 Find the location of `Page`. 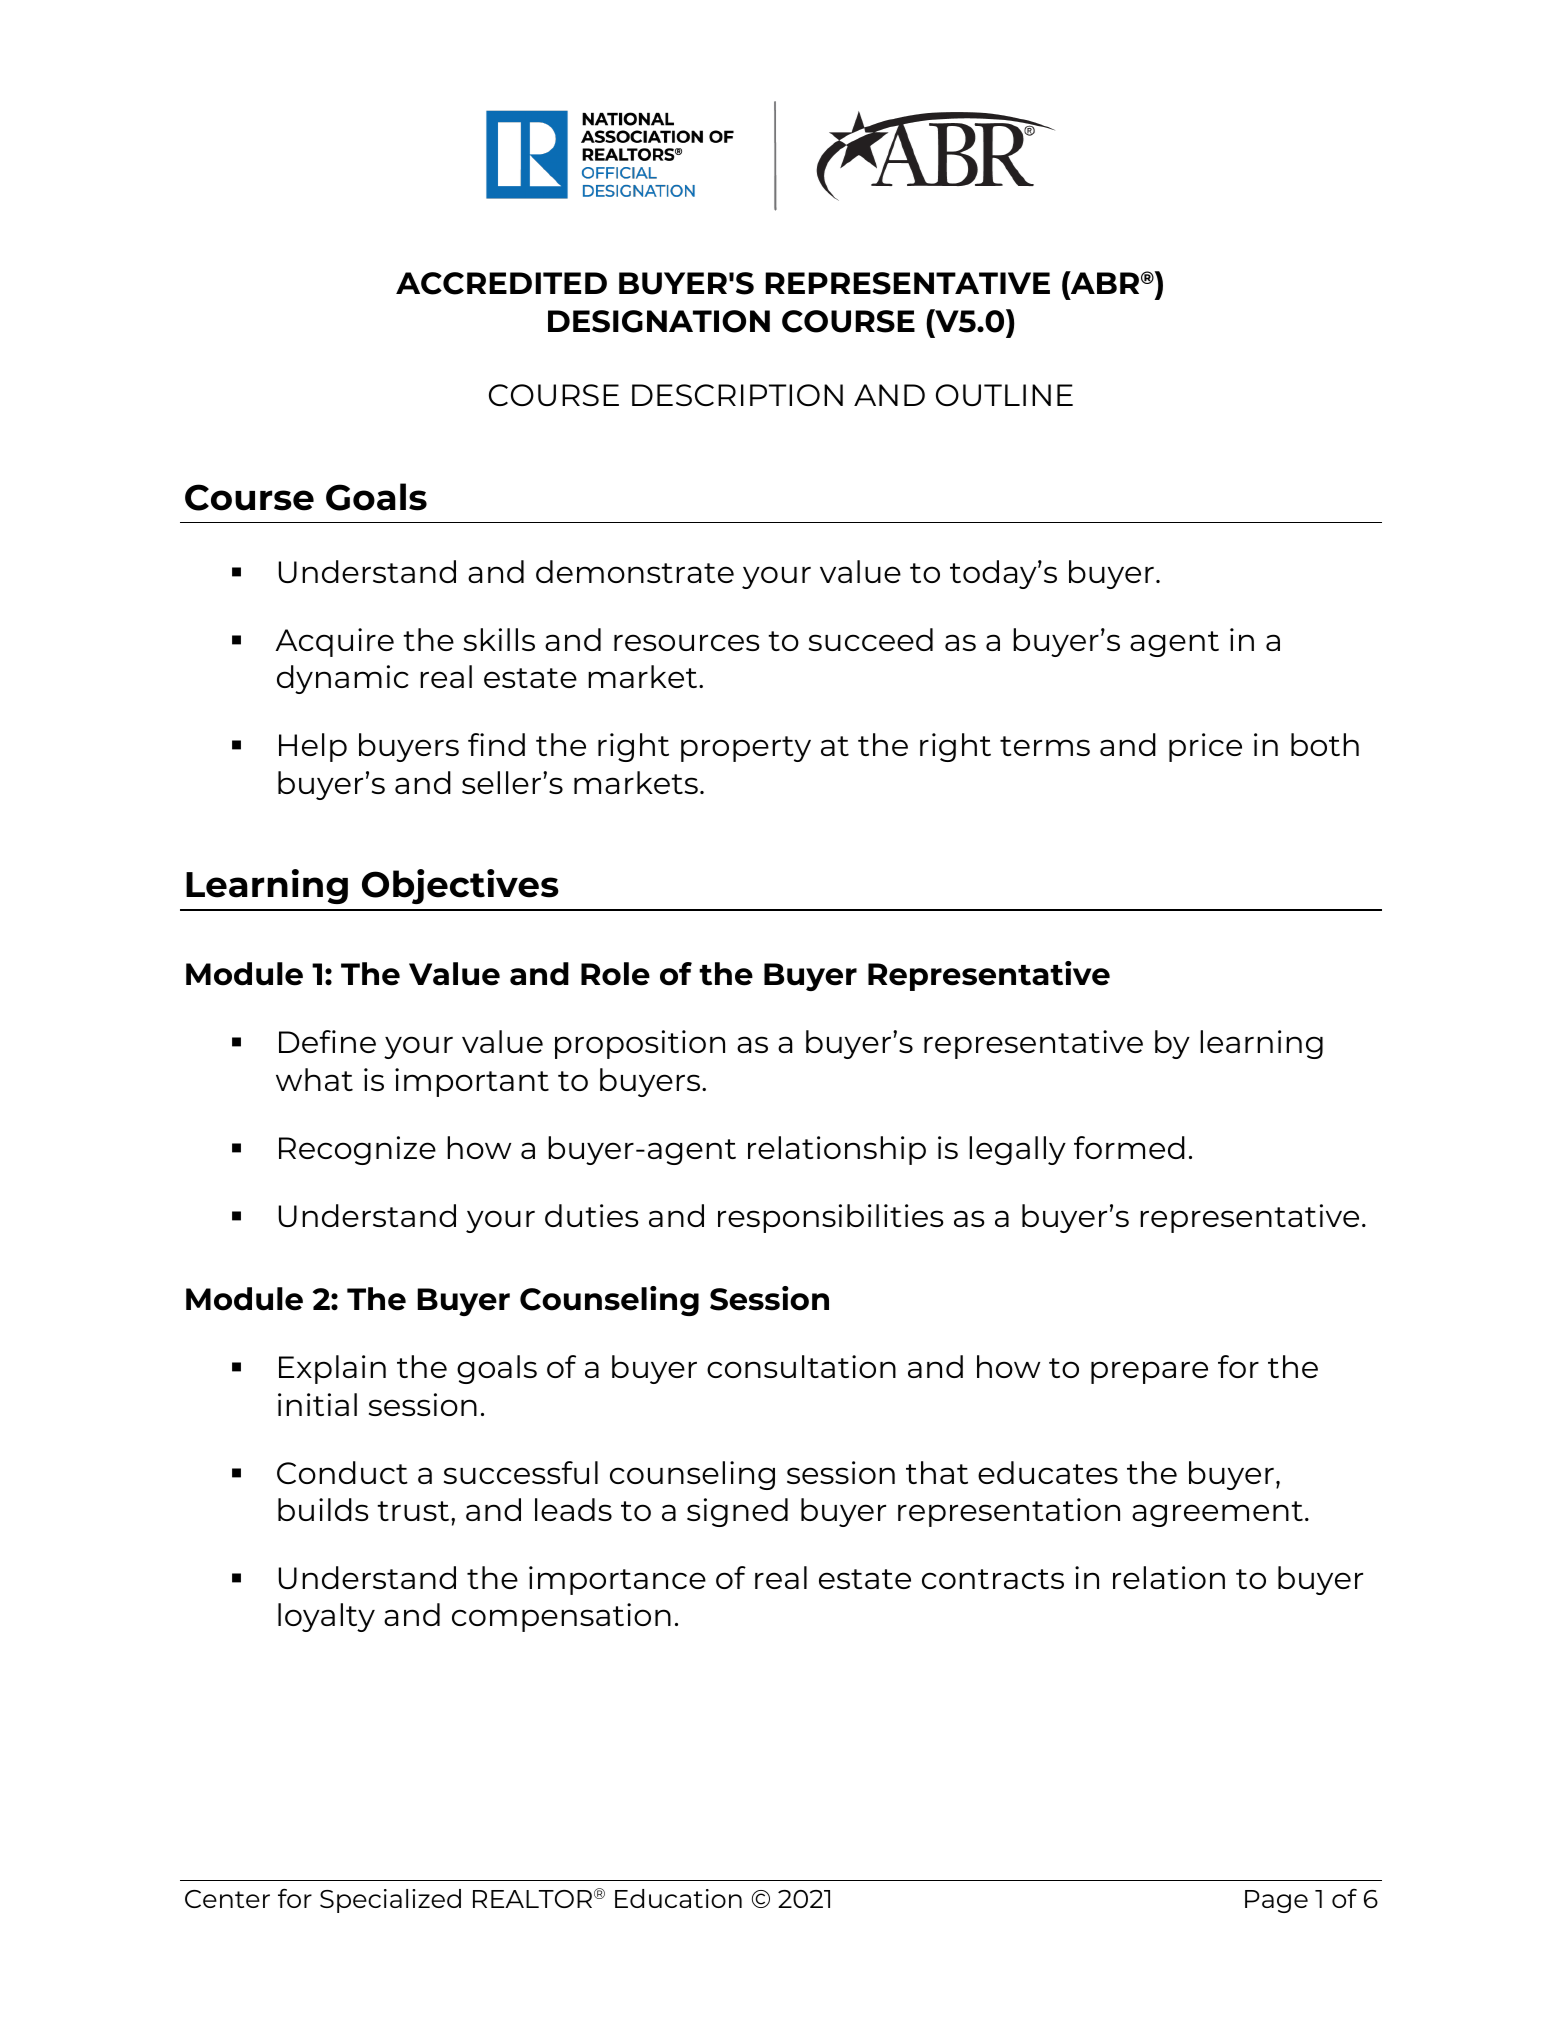

Page is located at coordinates (1276, 1901).
